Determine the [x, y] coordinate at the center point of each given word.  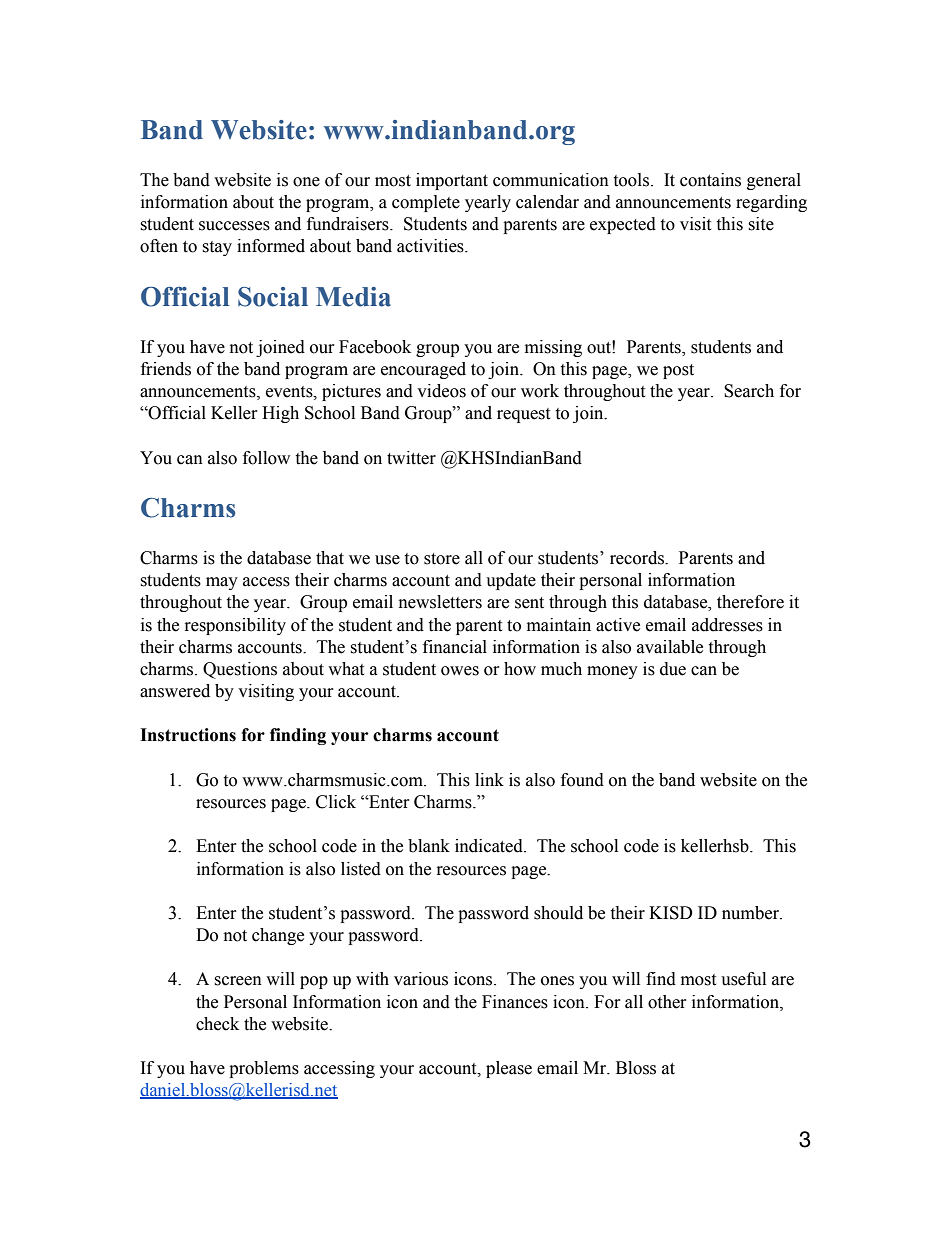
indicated [490, 846]
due [673, 669]
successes [234, 226]
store [442, 559]
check [217, 1024]
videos [441, 391]
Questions [240, 670]
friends [166, 369]
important [452, 181]
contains [710, 180]
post [678, 371]
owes [460, 671]
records [638, 558]
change [278, 936]
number [751, 913]
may [222, 583]
